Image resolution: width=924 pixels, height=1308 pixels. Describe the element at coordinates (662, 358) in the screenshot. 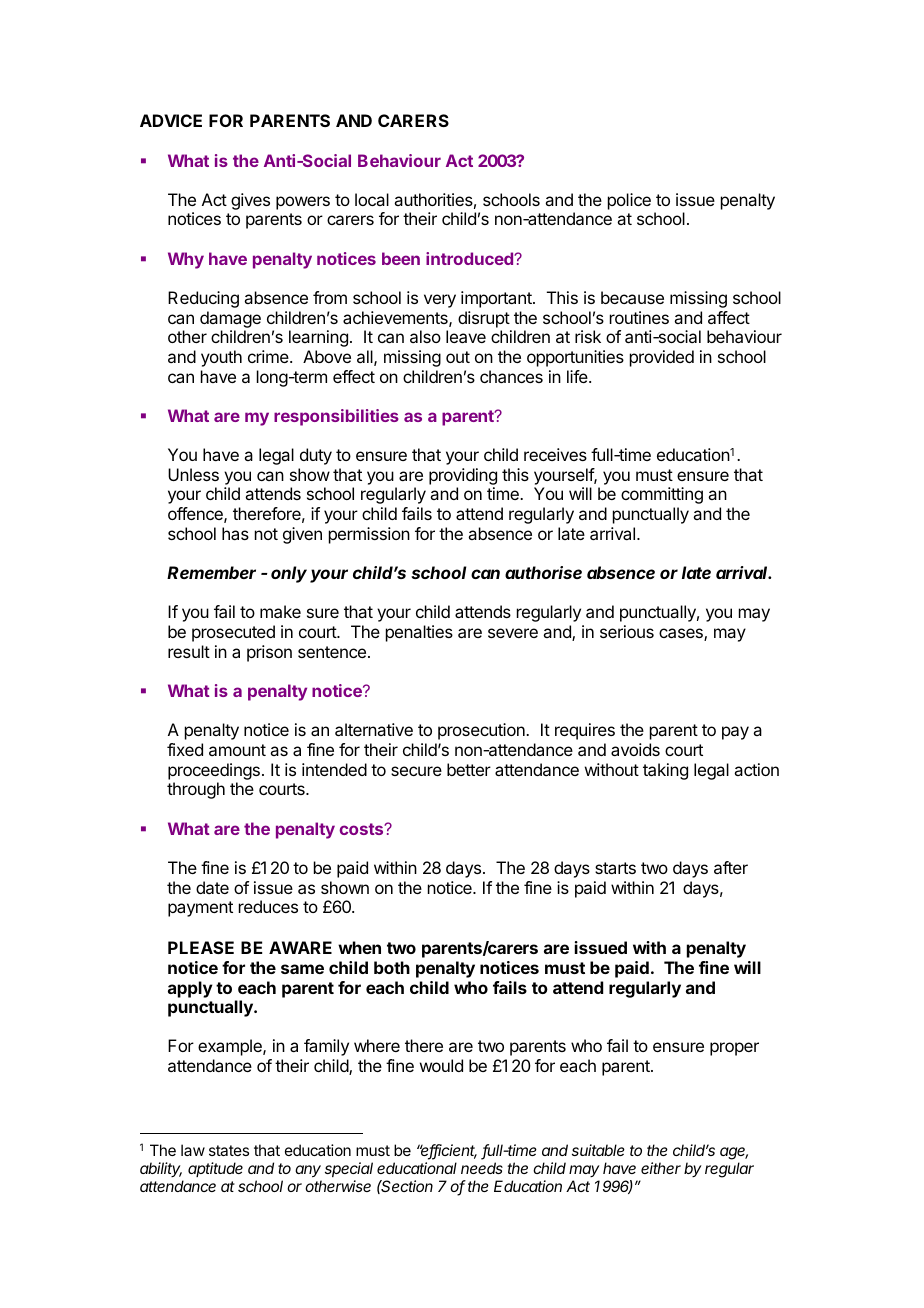

I see `provided` at that location.
